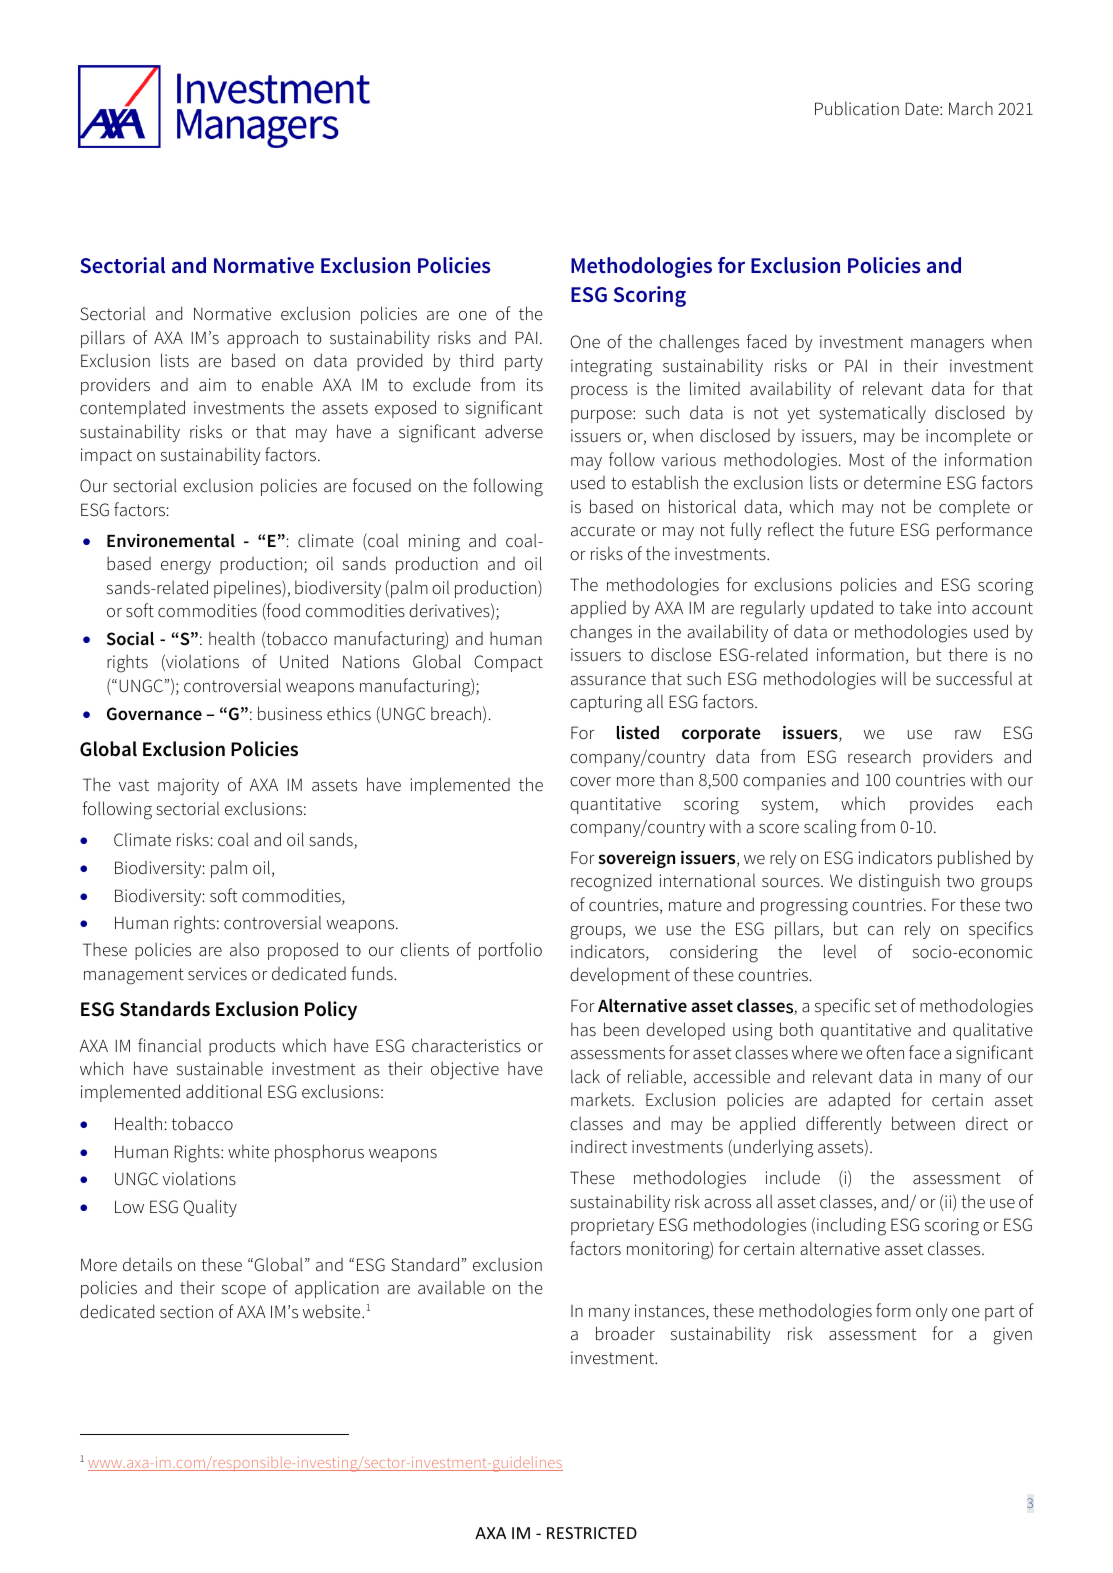 The height and width of the page is (1573, 1113). Describe the element at coordinates (857, 108) in the page. I see `Publication` at that location.
